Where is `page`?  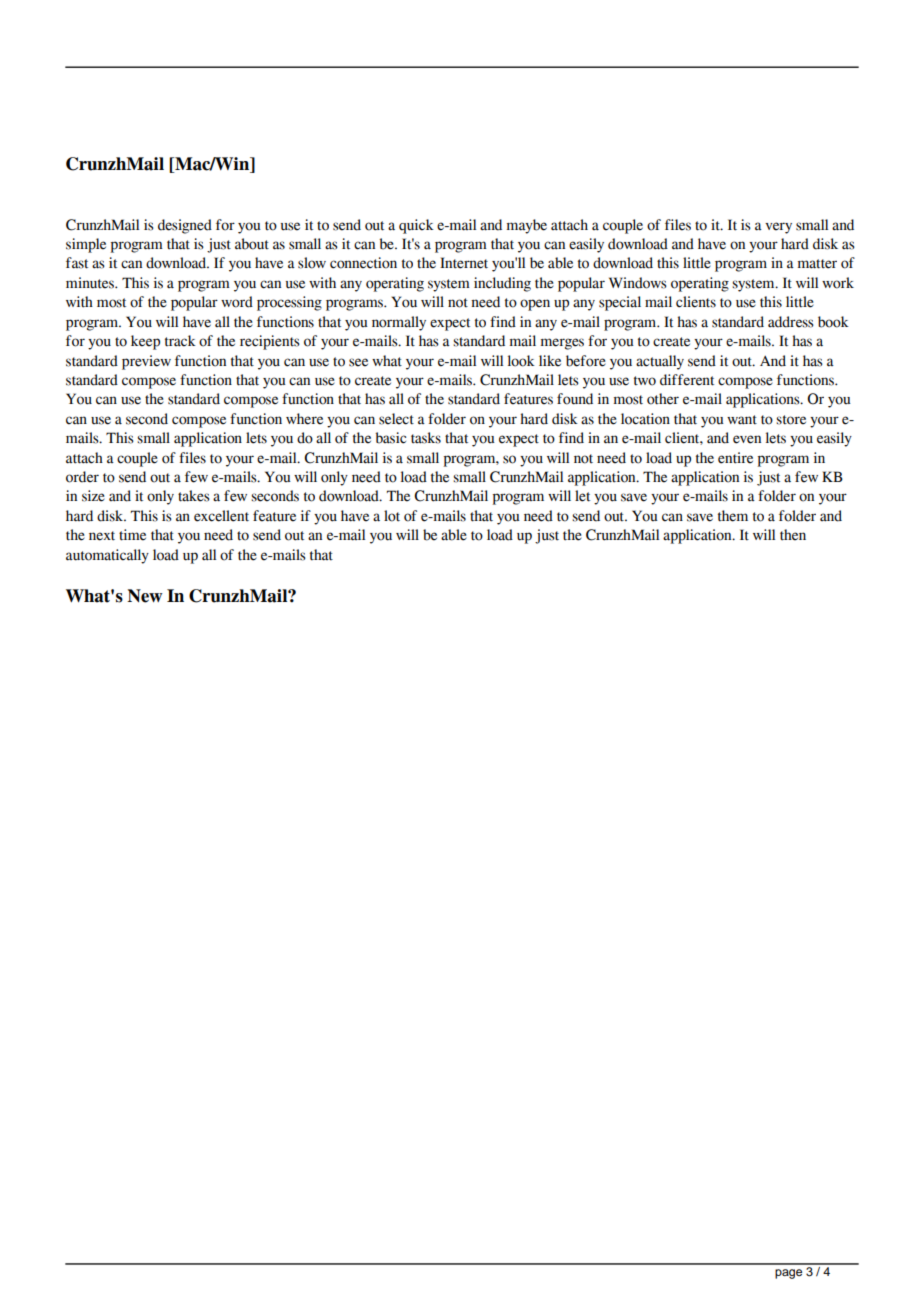
page is located at coordinates (788, 1274).
